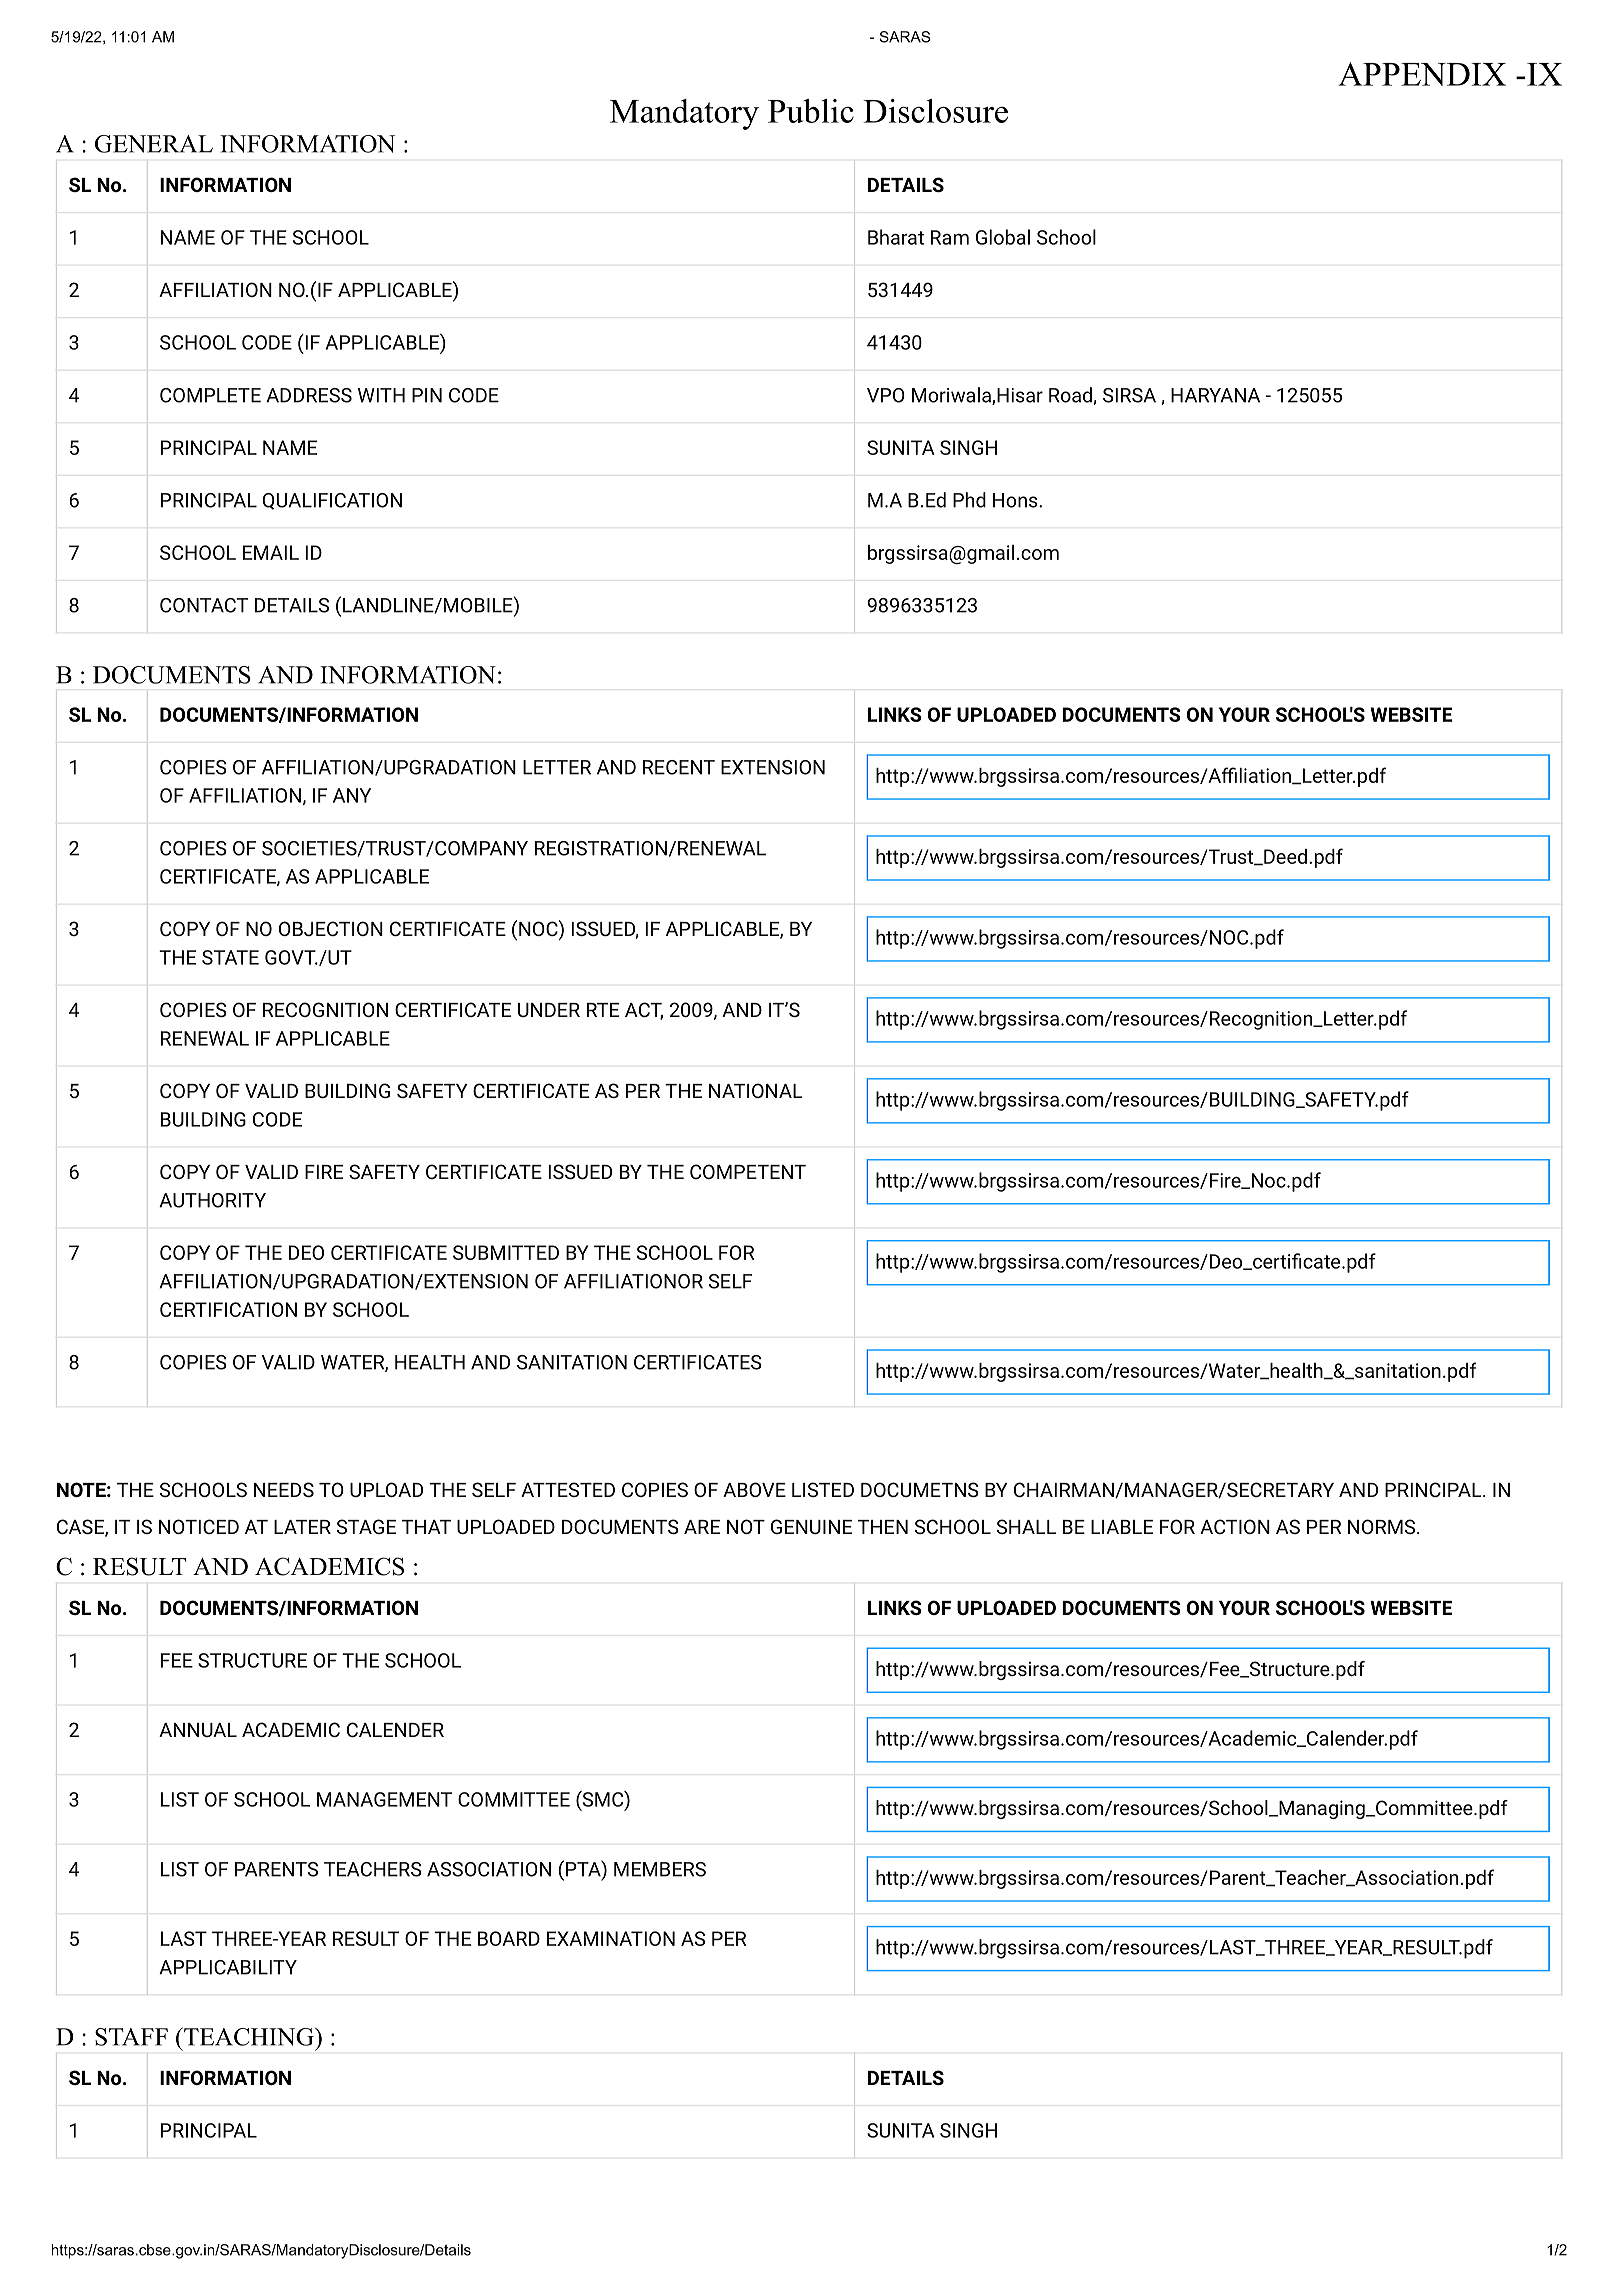 This screenshot has width=1618, height=2288. I want to click on ACTION, so click(1235, 1526).
